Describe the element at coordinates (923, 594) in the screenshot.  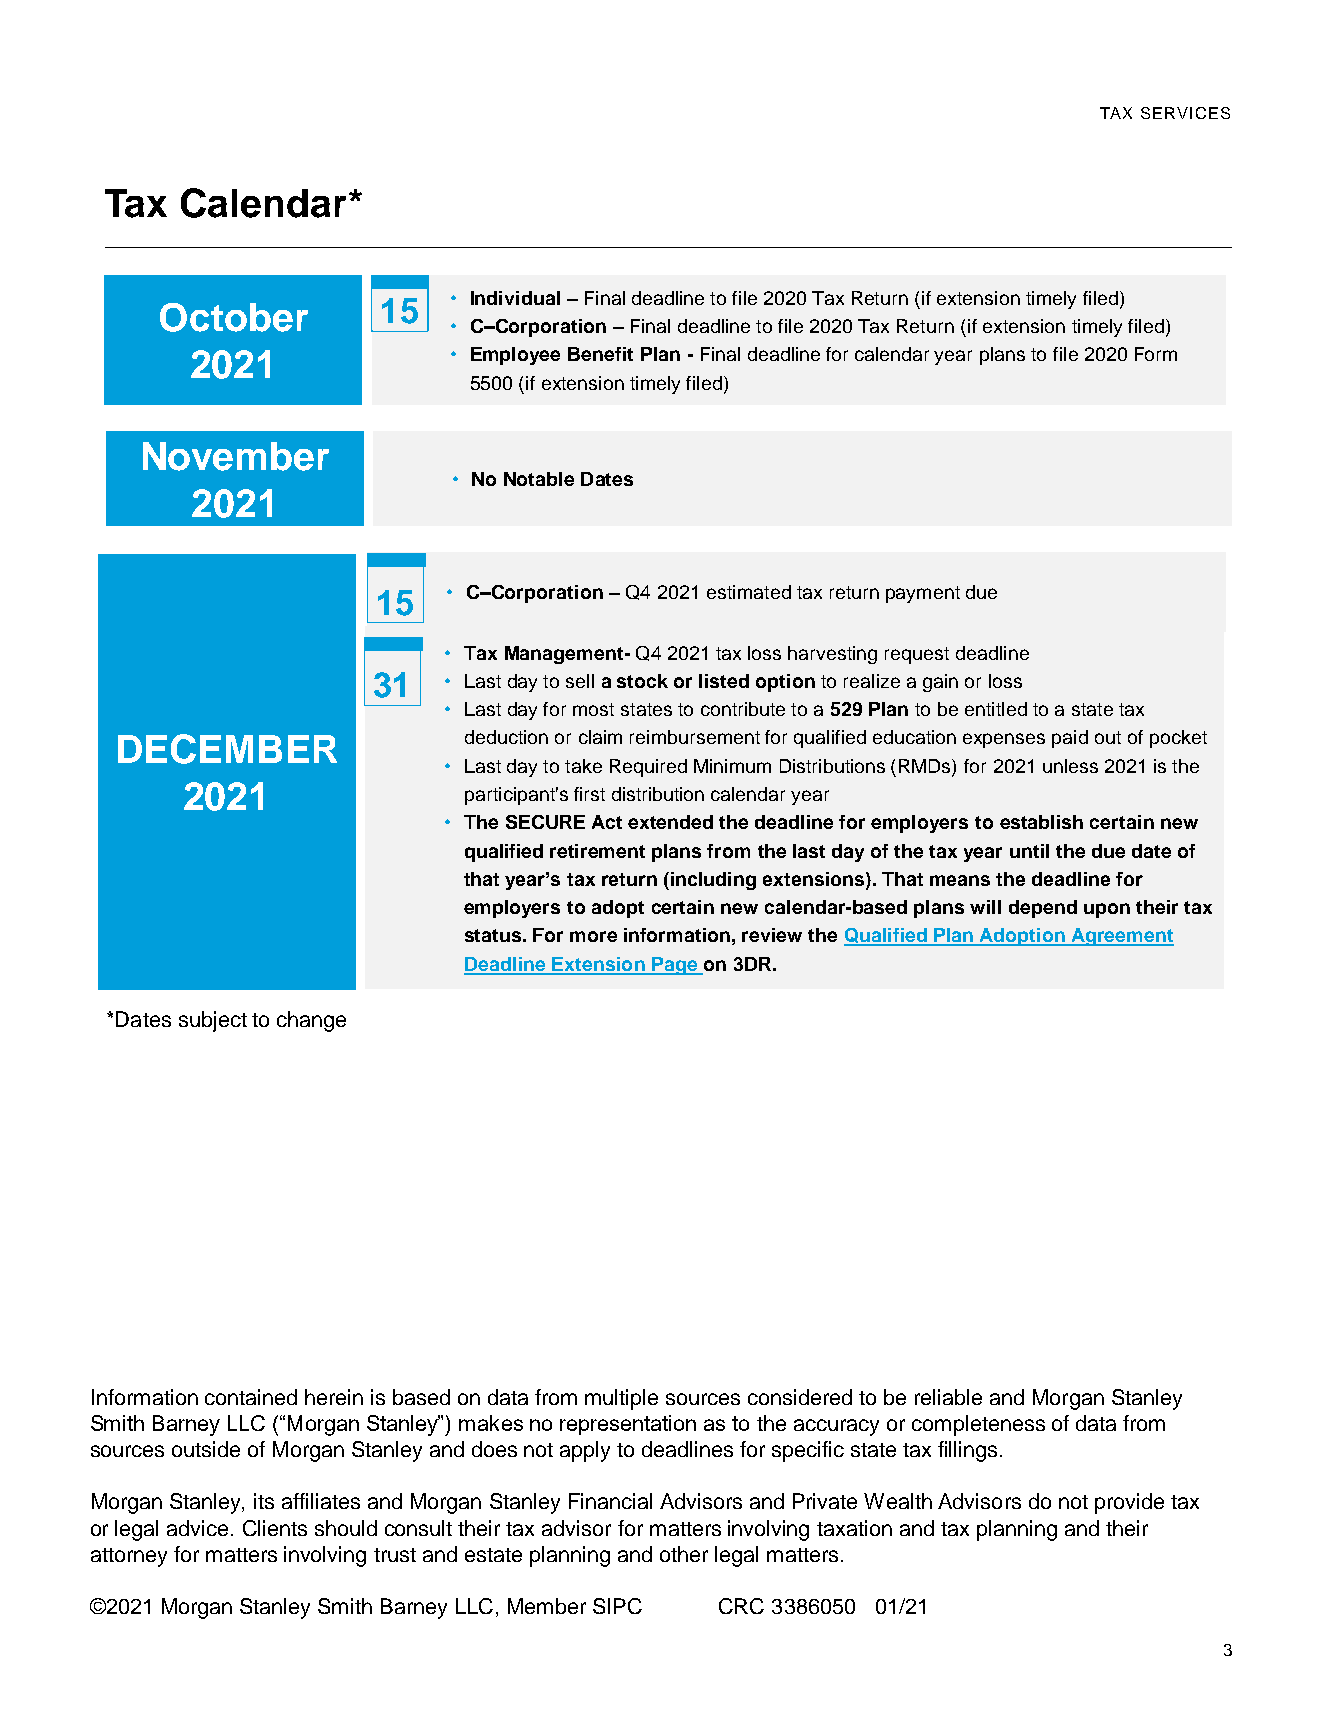
I see `payment` at that location.
